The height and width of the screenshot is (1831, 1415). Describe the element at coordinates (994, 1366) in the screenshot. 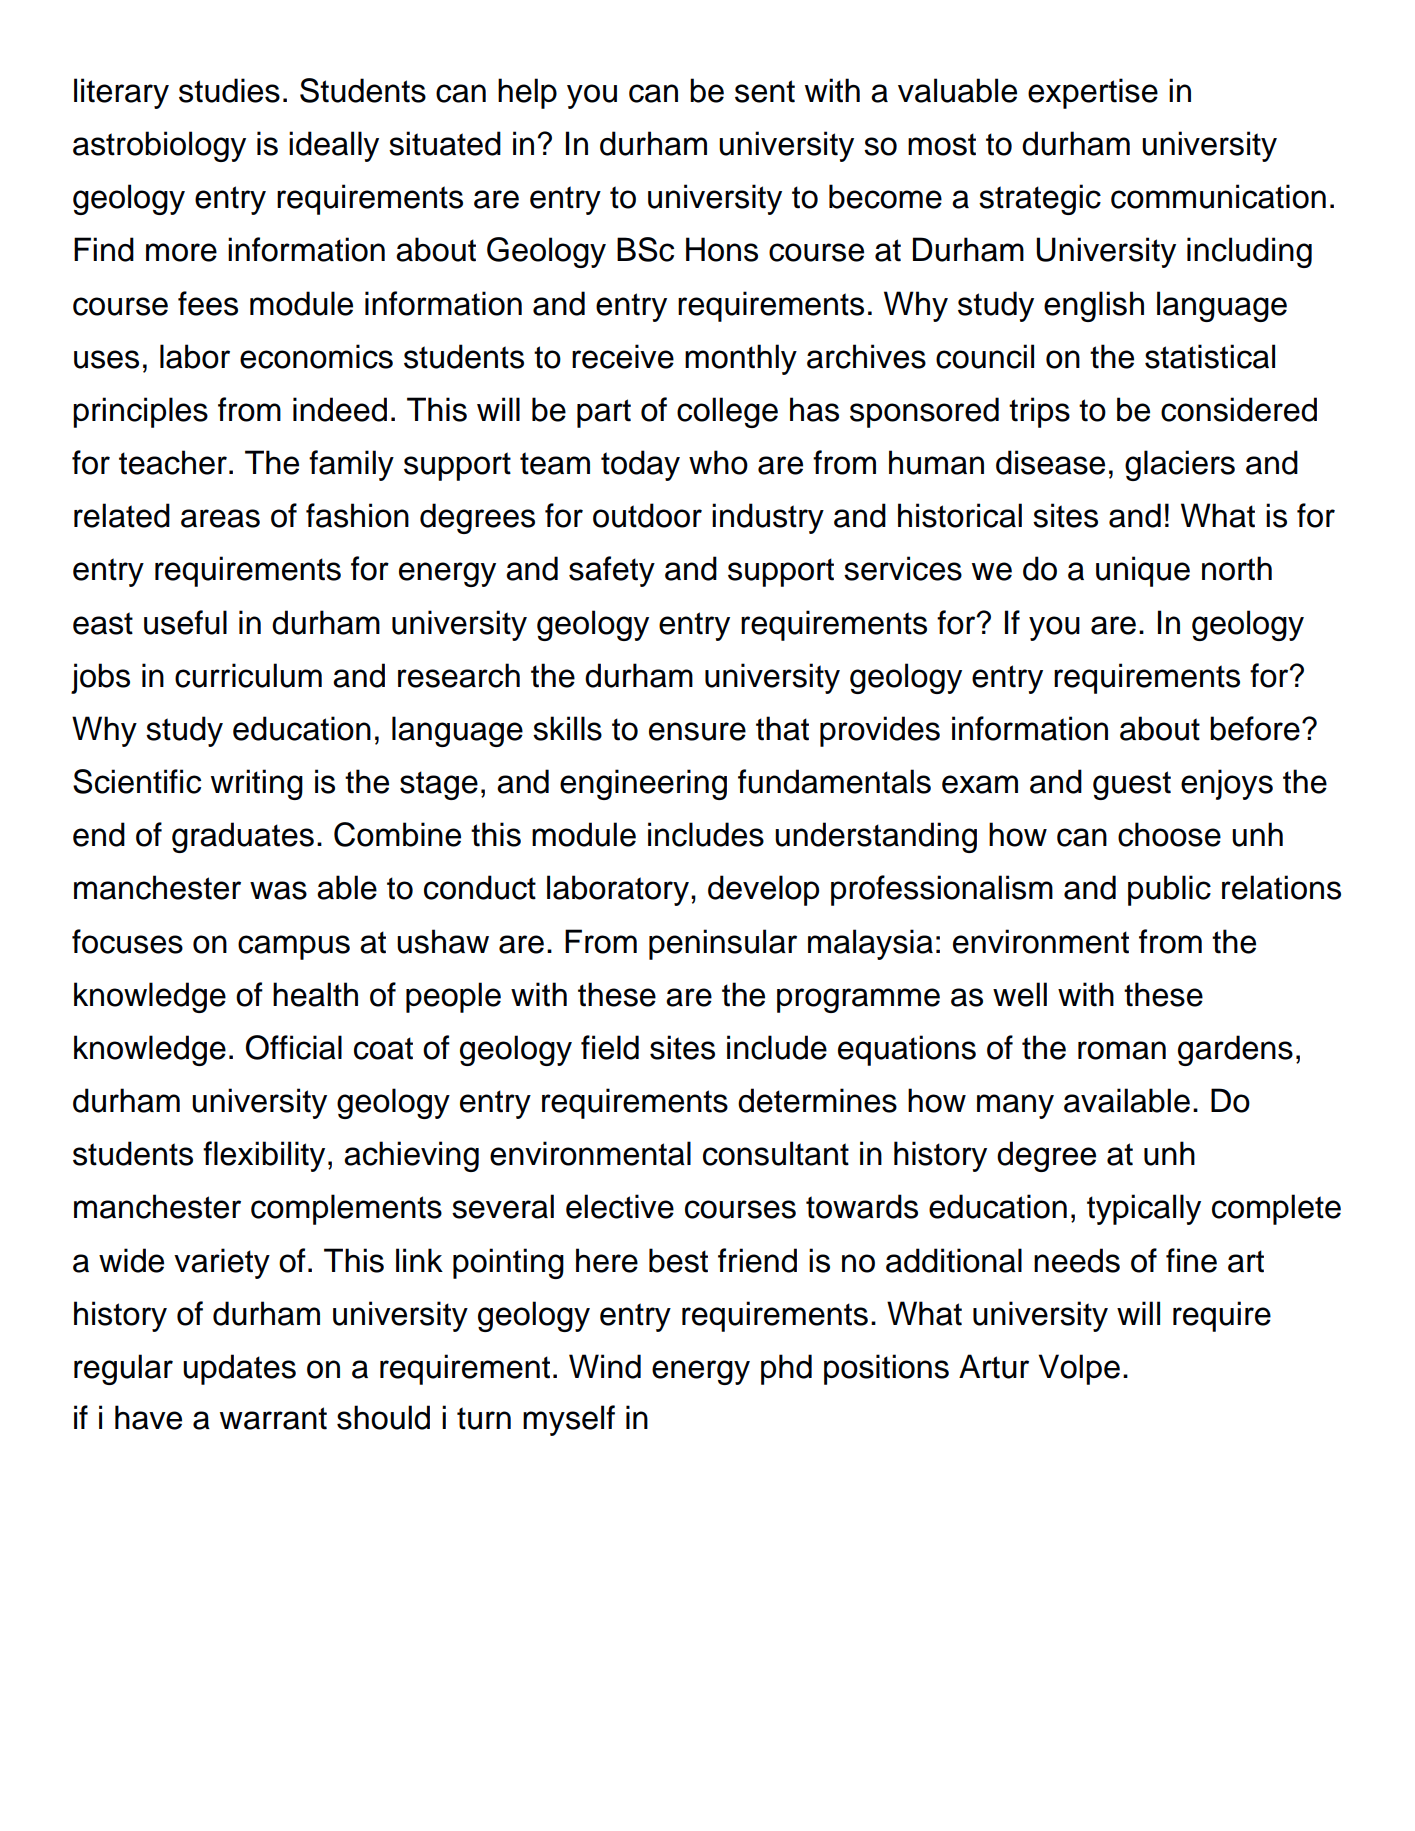

I see `Artur` at that location.
